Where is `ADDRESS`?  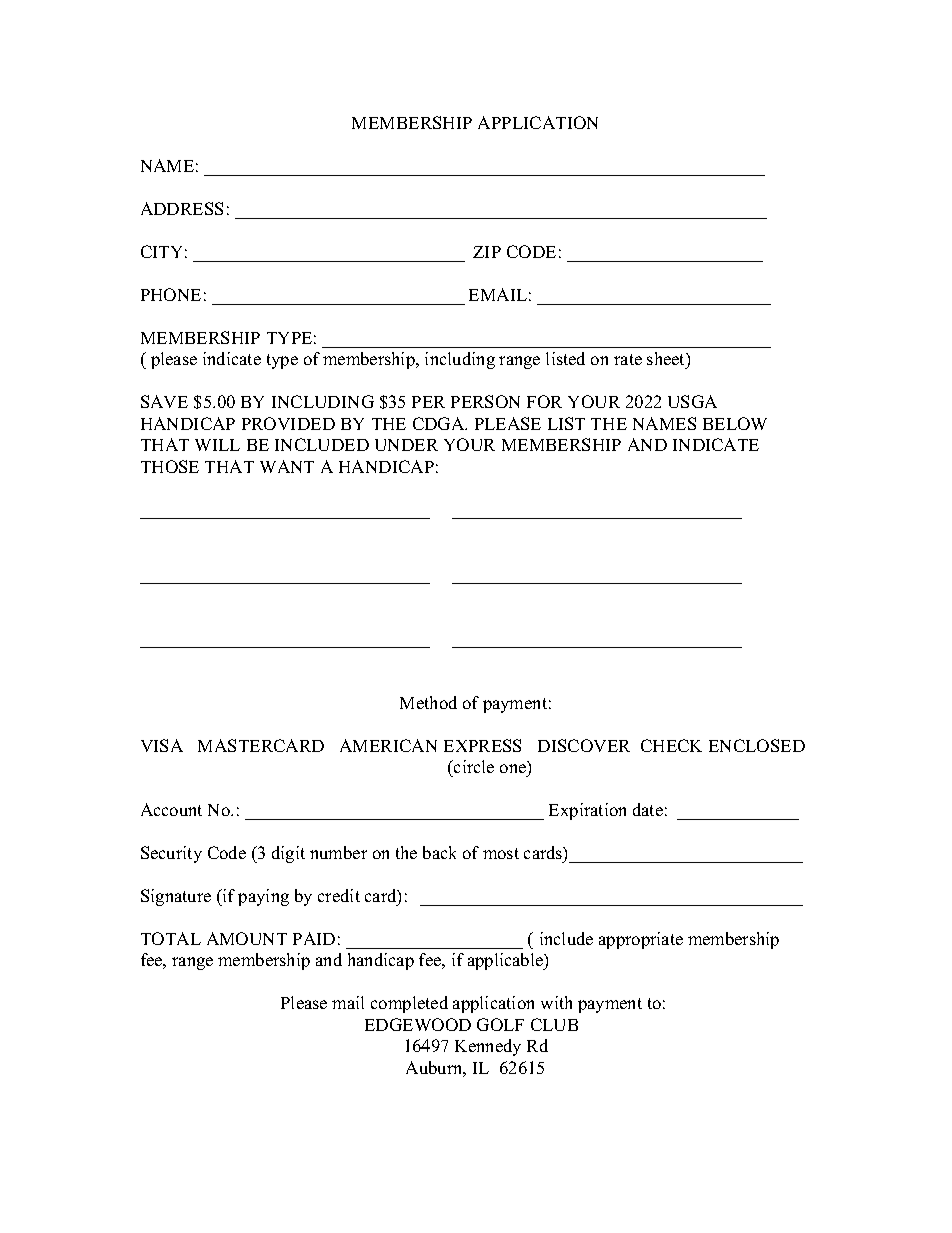
ADDRESS is located at coordinates (182, 208).
